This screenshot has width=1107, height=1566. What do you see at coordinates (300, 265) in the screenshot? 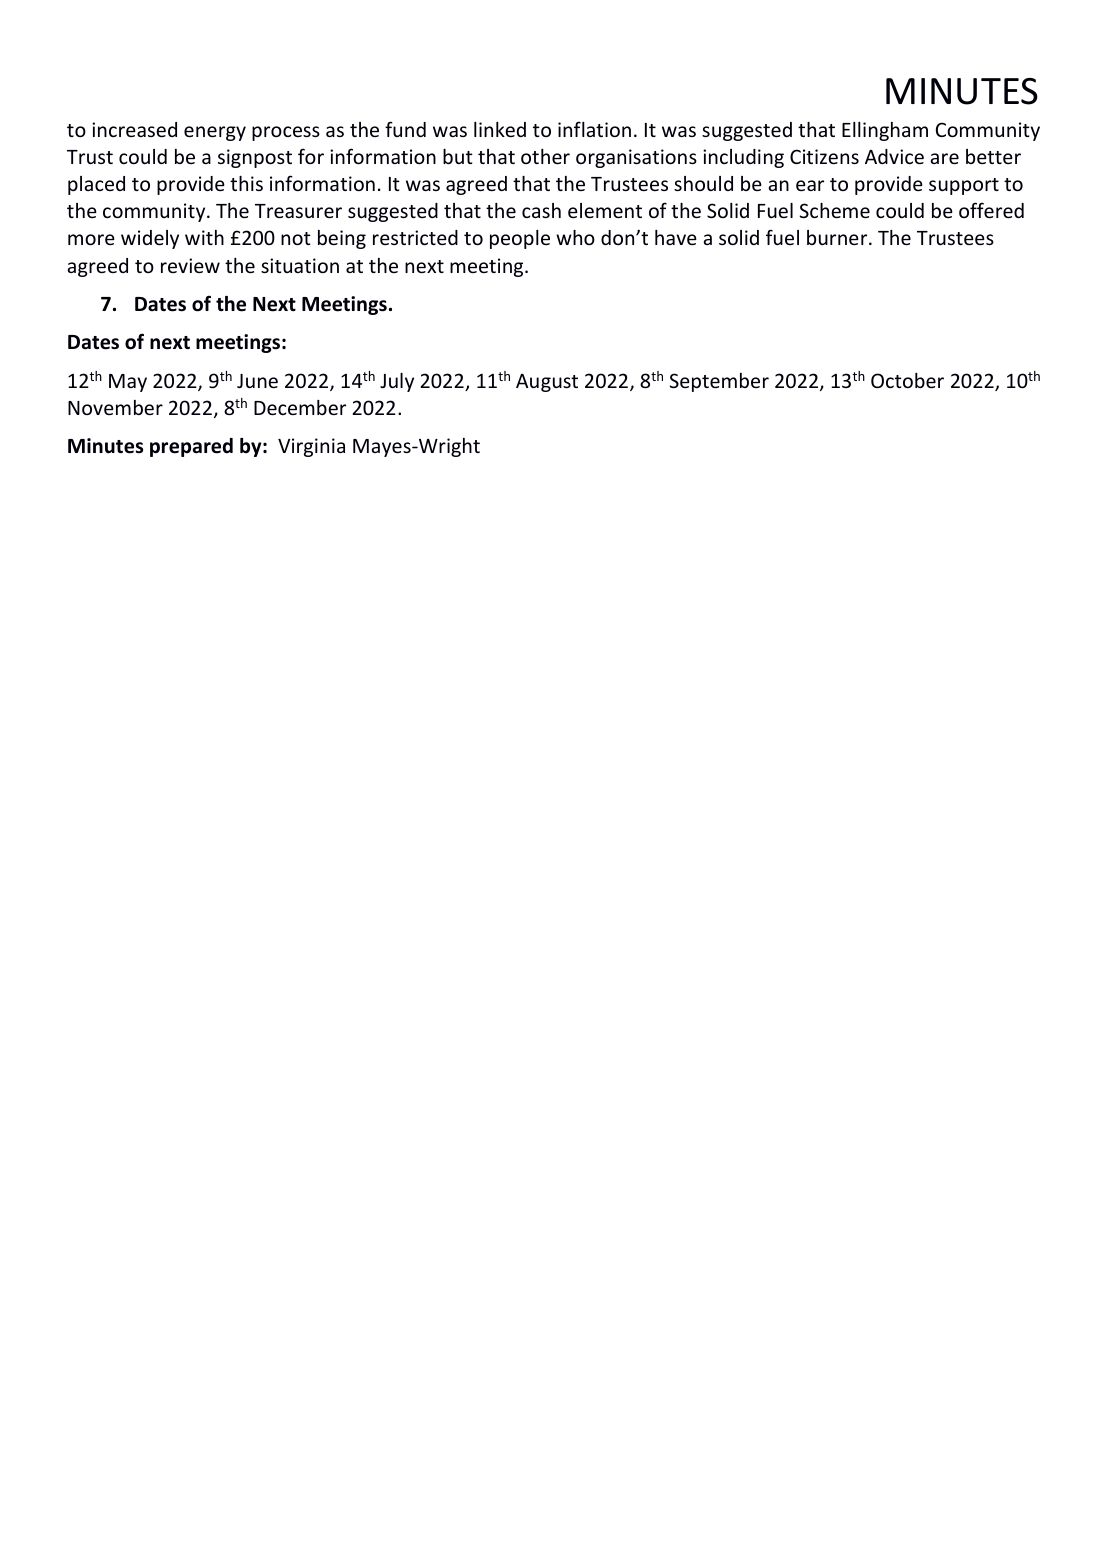
I see `situation` at bounding box center [300, 265].
